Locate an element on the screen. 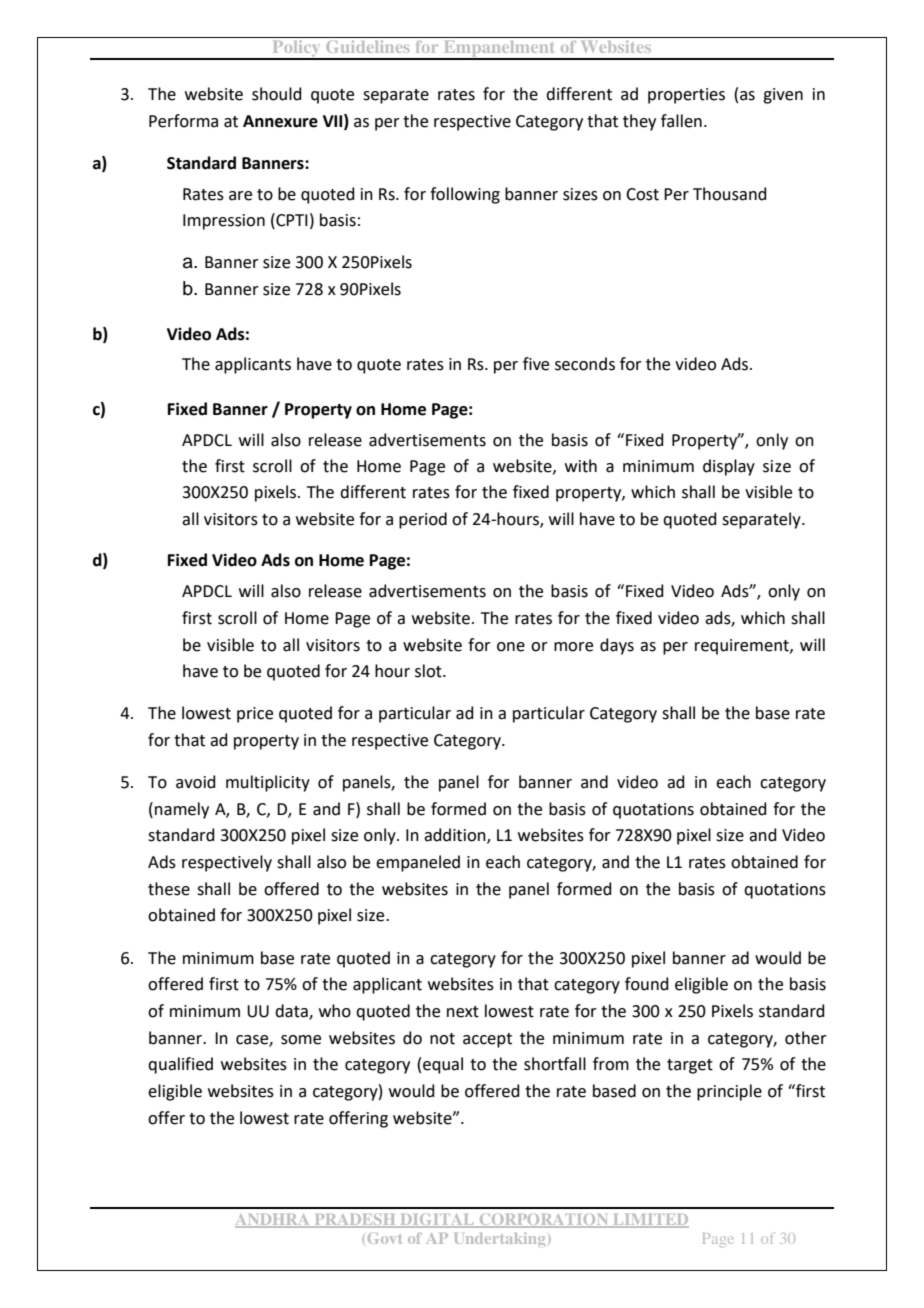 The image size is (924, 1308). Govt is located at coordinates (385, 1238).
